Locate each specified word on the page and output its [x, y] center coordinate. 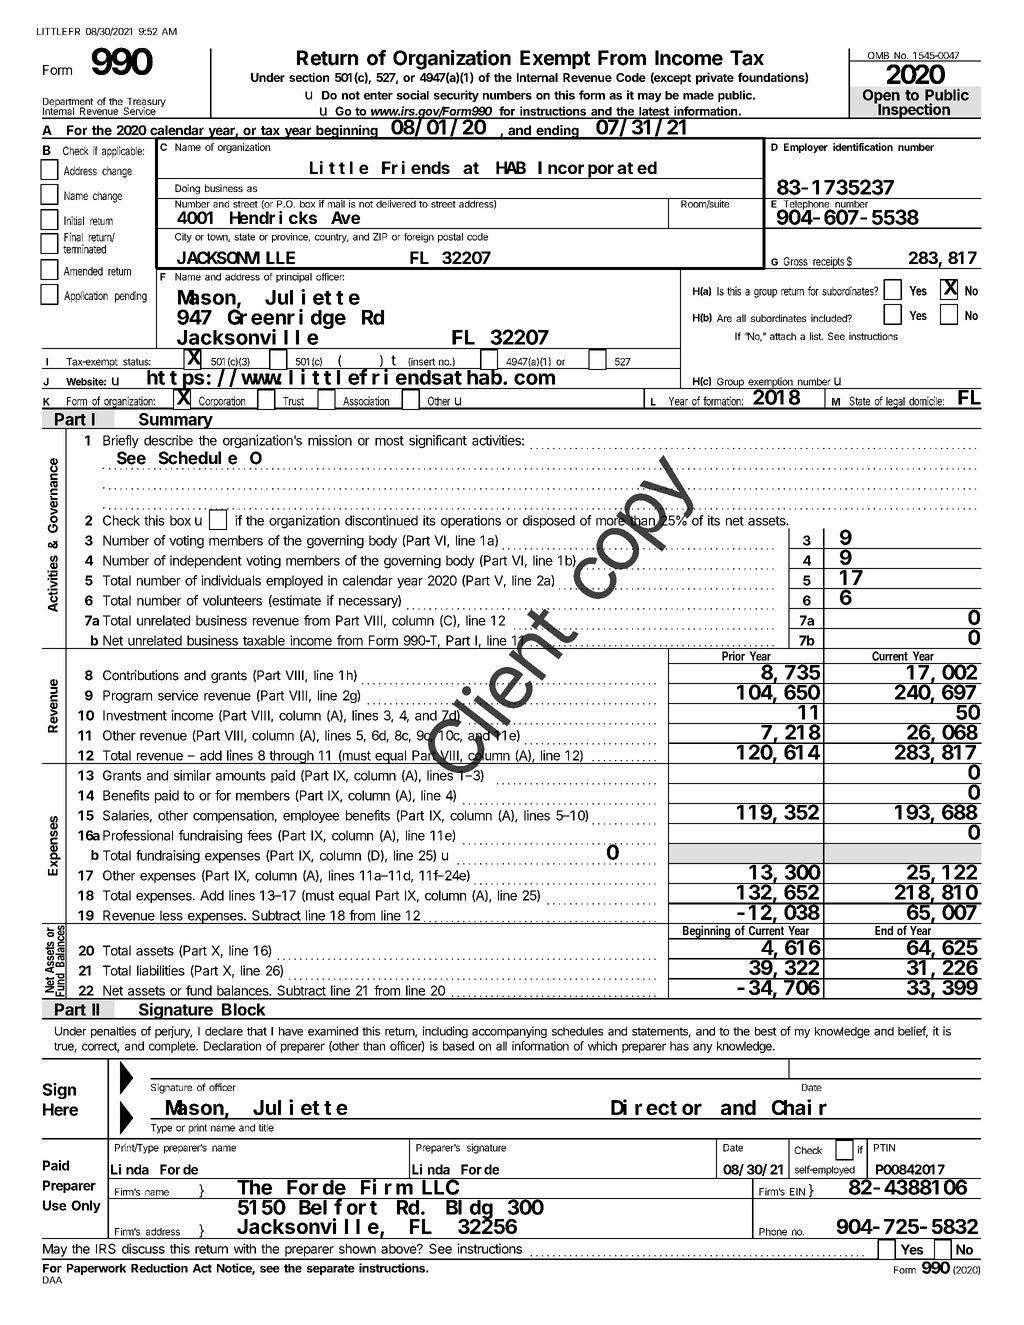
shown [357, 1249]
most [389, 441]
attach [783, 336]
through [291, 757]
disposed [549, 521]
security [456, 96]
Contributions [141, 675]
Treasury [145, 104]
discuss [143, 1248]
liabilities [161, 970]
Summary [175, 421]
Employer [806, 148]
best [766, 1031]
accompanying [509, 1032]
